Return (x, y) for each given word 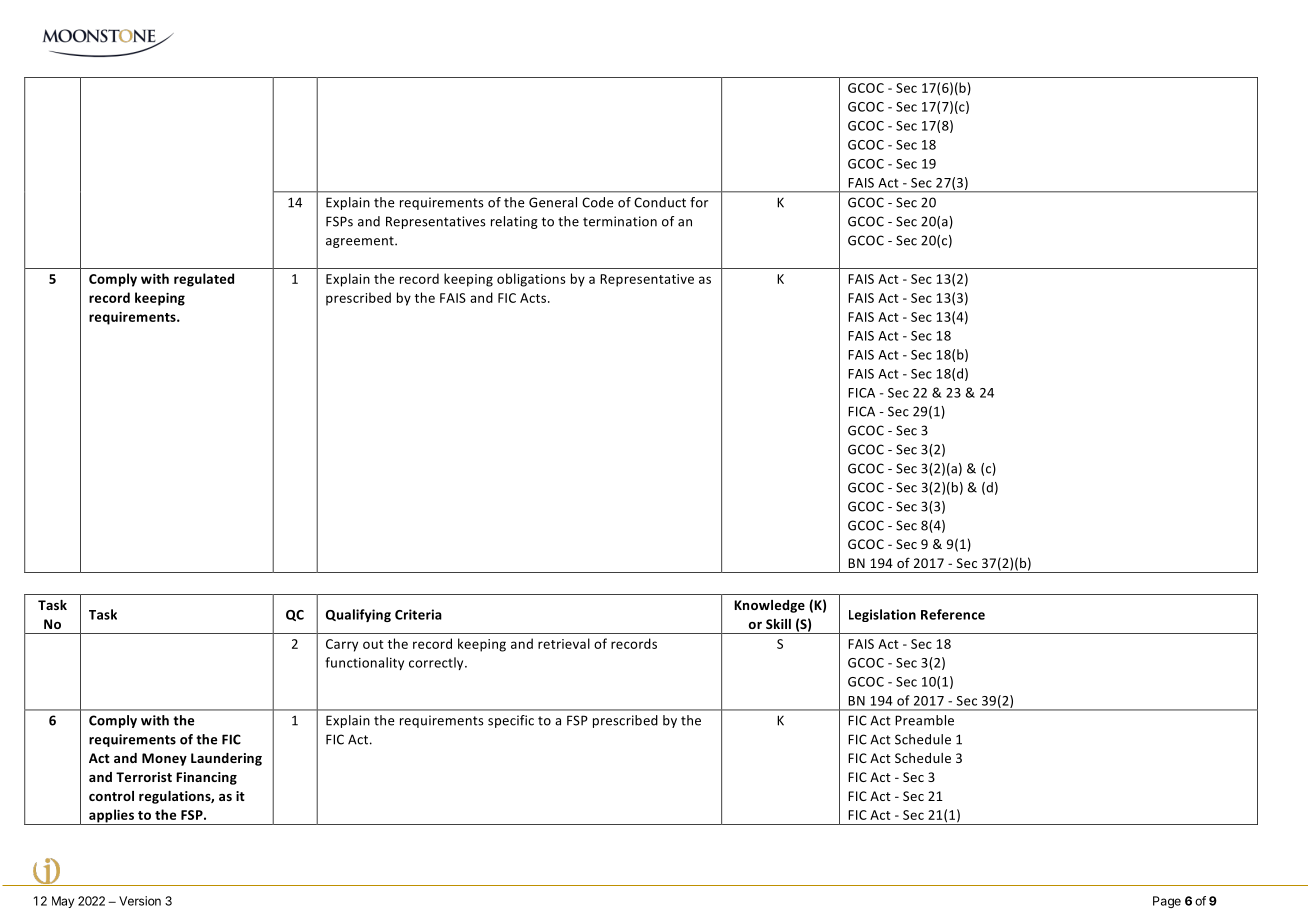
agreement (361, 242)
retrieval (564, 643)
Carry (342, 645)
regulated (204, 280)
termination (620, 221)
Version (140, 901)
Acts (534, 298)
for (699, 202)
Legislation (882, 615)
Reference (953, 614)
